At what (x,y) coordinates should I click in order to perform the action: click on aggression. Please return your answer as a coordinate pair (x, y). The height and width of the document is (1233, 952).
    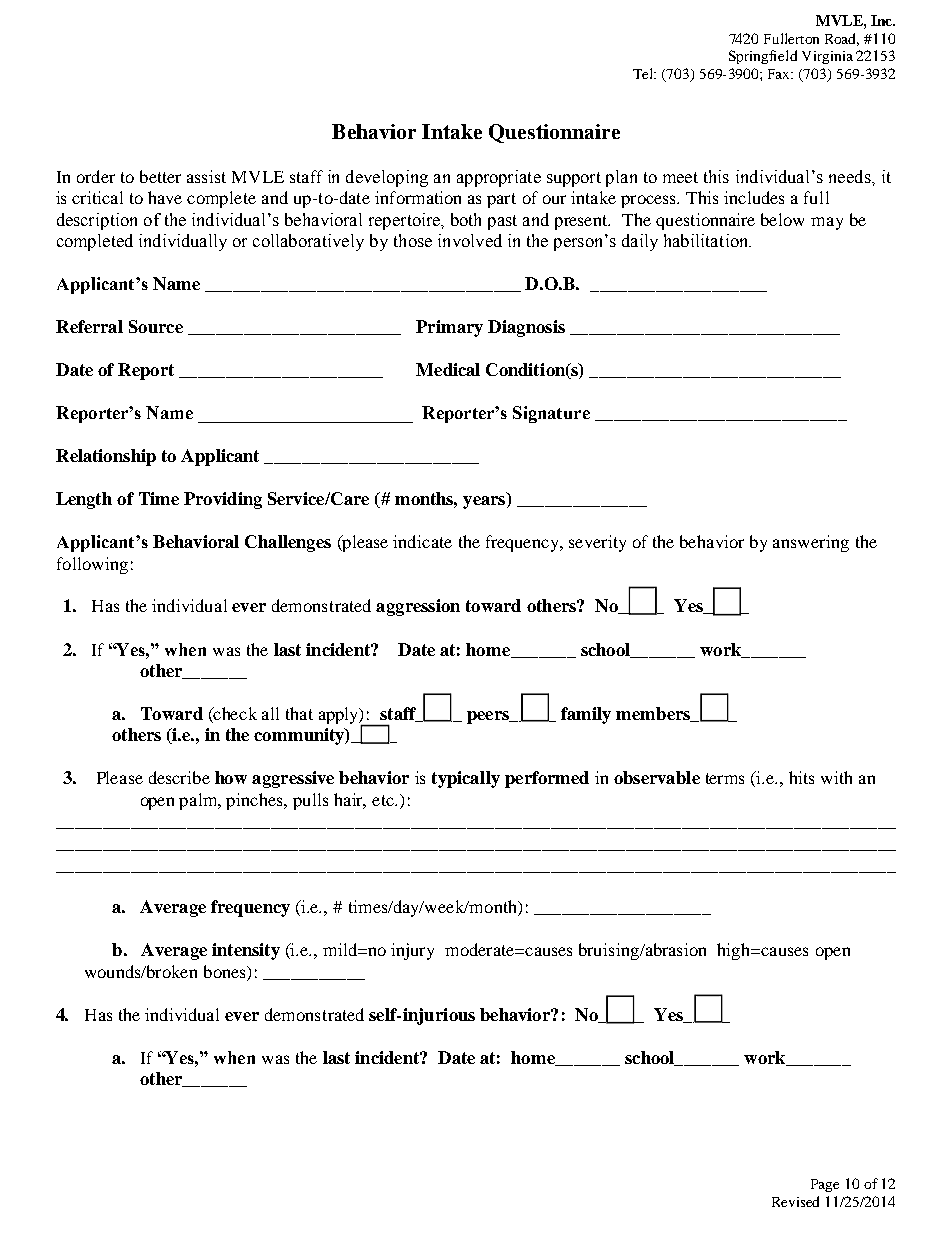
    Looking at the image, I should click on (418, 607).
